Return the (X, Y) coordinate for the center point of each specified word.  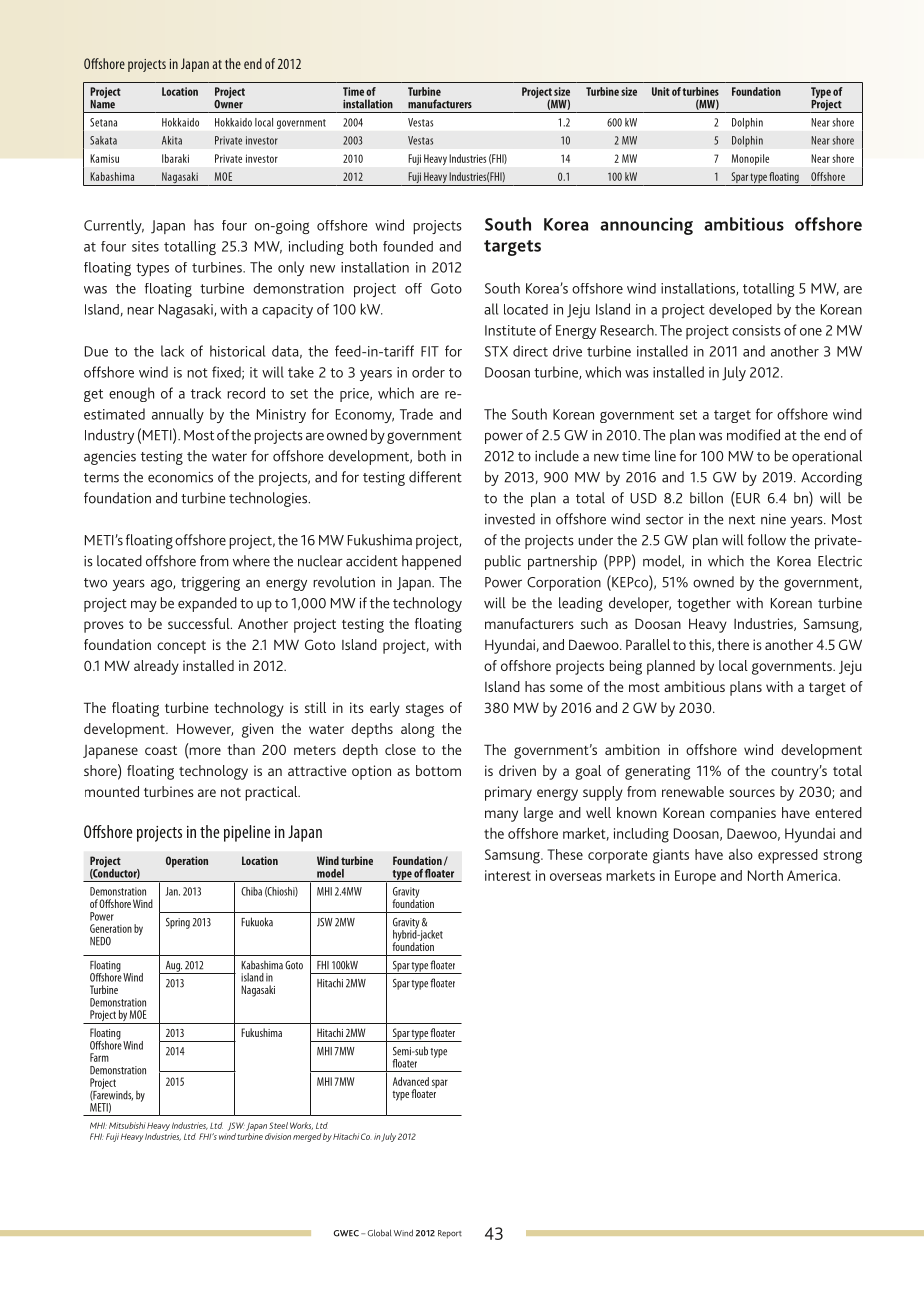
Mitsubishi (127, 1125)
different (435, 477)
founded (408, 246)
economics (180, 477)
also (741, 854)
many (501, 816)
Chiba (251, 891)
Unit (661, 91)
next (742, 520)
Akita (172, 140)
